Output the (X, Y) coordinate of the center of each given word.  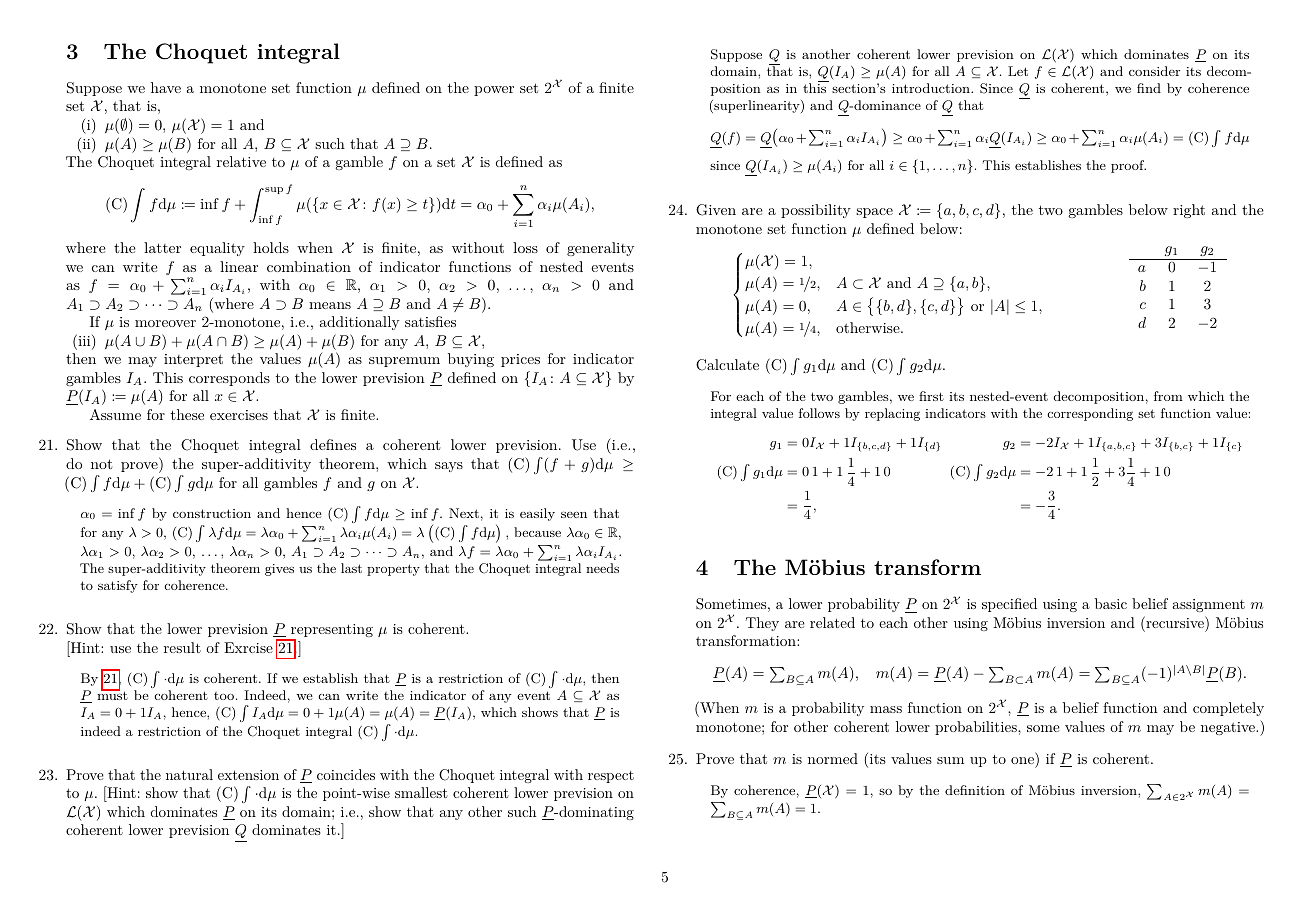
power (494, 91)
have (166, 87)
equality (217, 249)
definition (975, 790)
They (762, 624)
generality (600, 249)
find (1149, 88)
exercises (239, 415)
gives (279, 570)
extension (248, 775)
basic (1111, 603)
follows (819, 413)
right (1189, 211)
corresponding (1090, 414)
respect (611, 777)
